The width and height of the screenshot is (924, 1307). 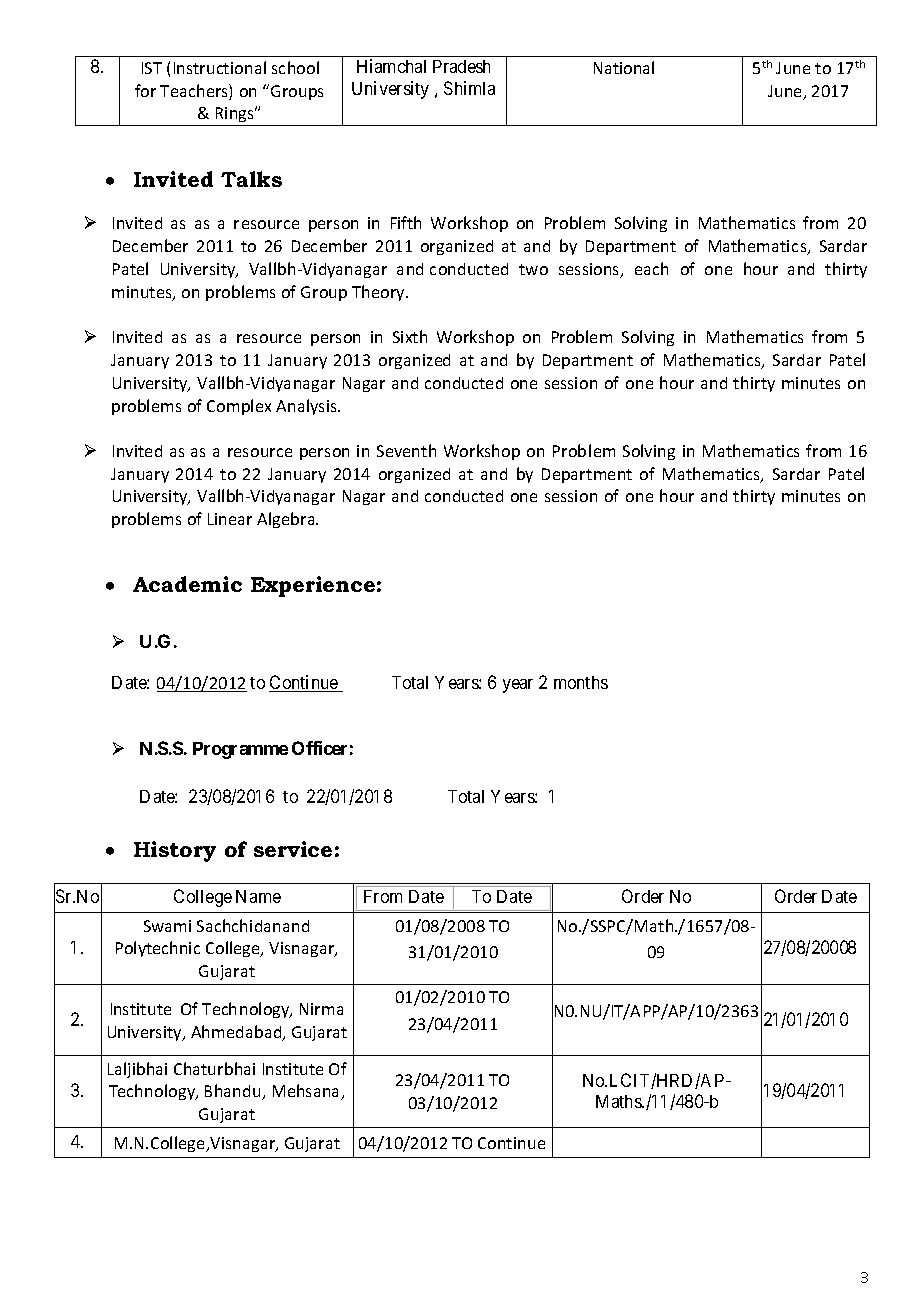 What do you see at coordinates (187, 584) in the screenshot?
I see `Academic` at bounding box center [187, 584].
